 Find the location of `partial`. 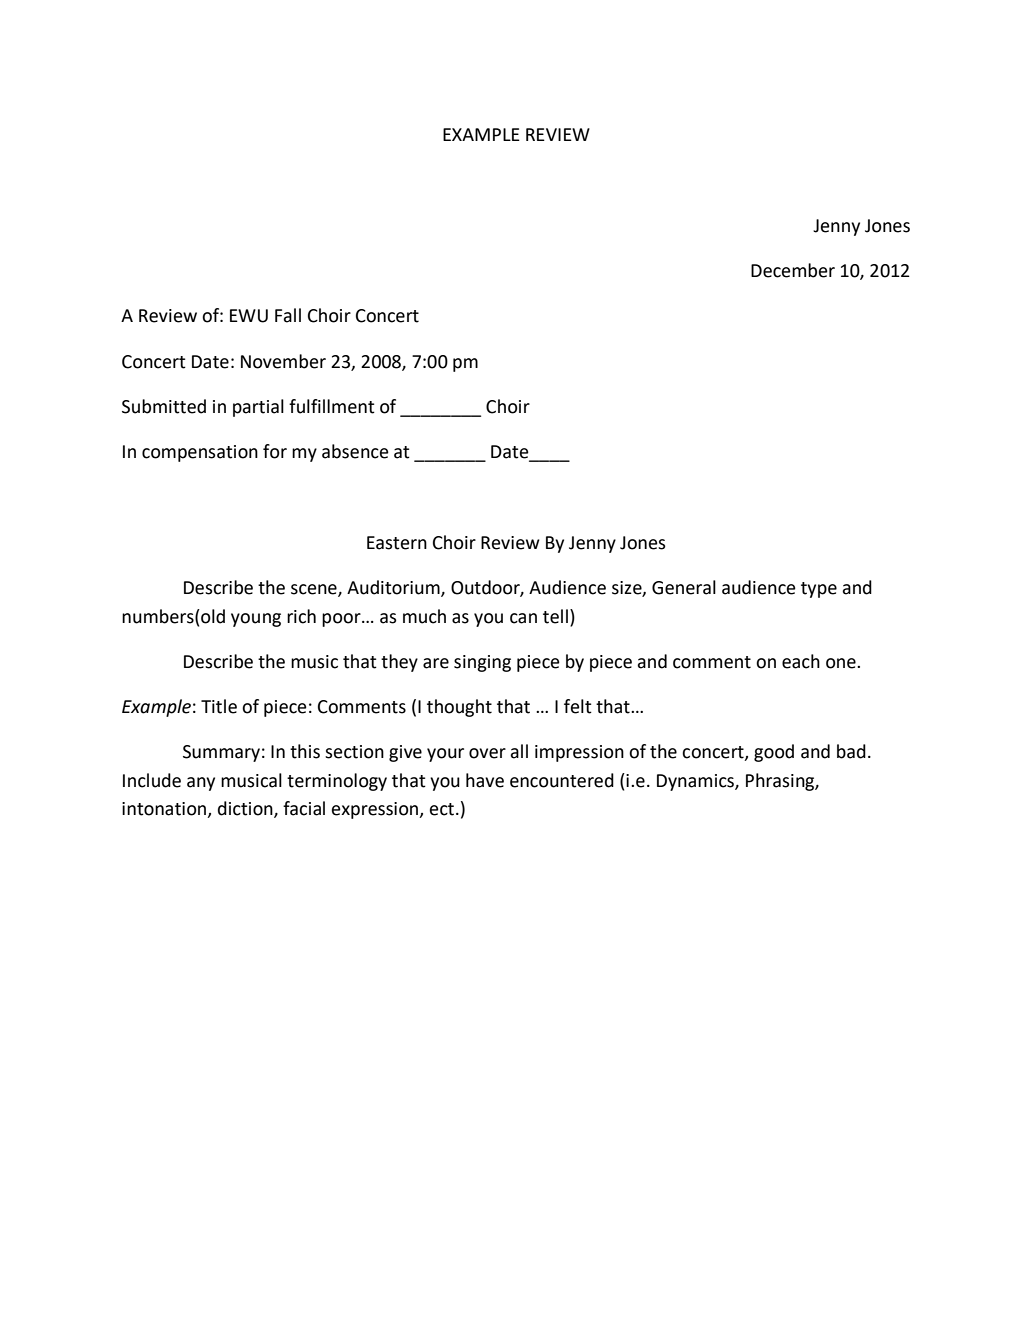

partial is located at coordinates (258, 408).
